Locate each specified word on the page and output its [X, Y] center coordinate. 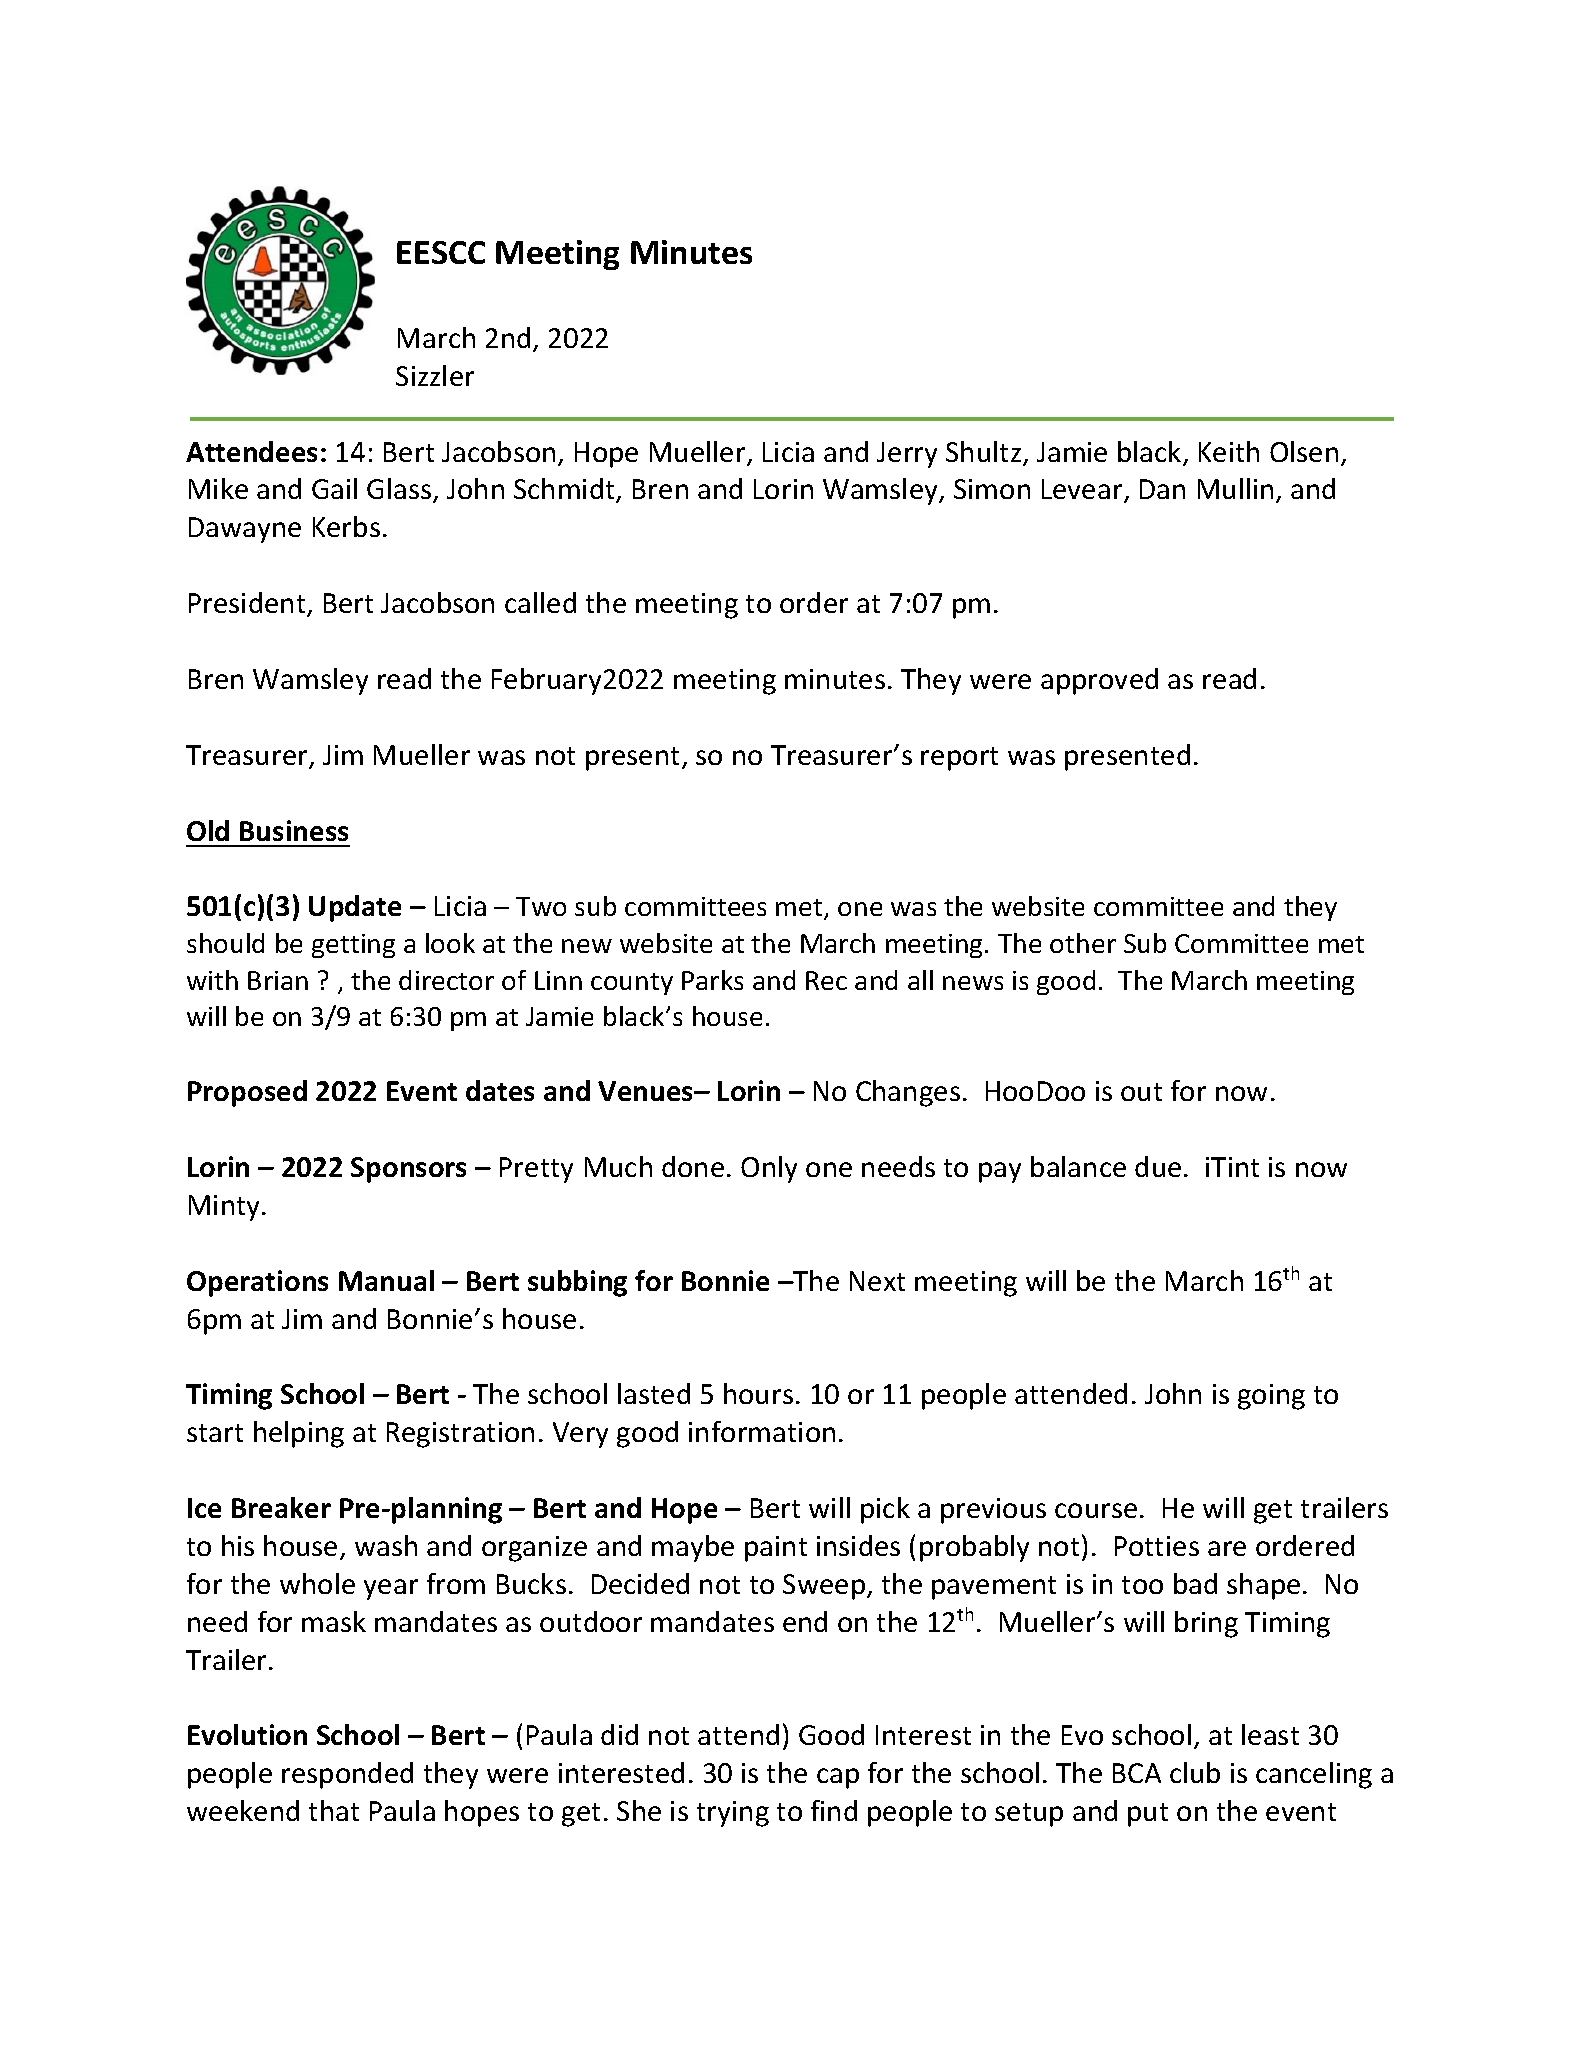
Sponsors [408, 1170]
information [762, 1431]
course [1096, 1510]
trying [733, 1814]
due [1158, 1166]
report [959, 759]
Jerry [907, 455]
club [1195, 1772]
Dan [1162, 489]
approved [1099, 681]
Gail [334, 488]
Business [294, 830]
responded [347, 1775]
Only [769, 1169]
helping [299, 1434]
